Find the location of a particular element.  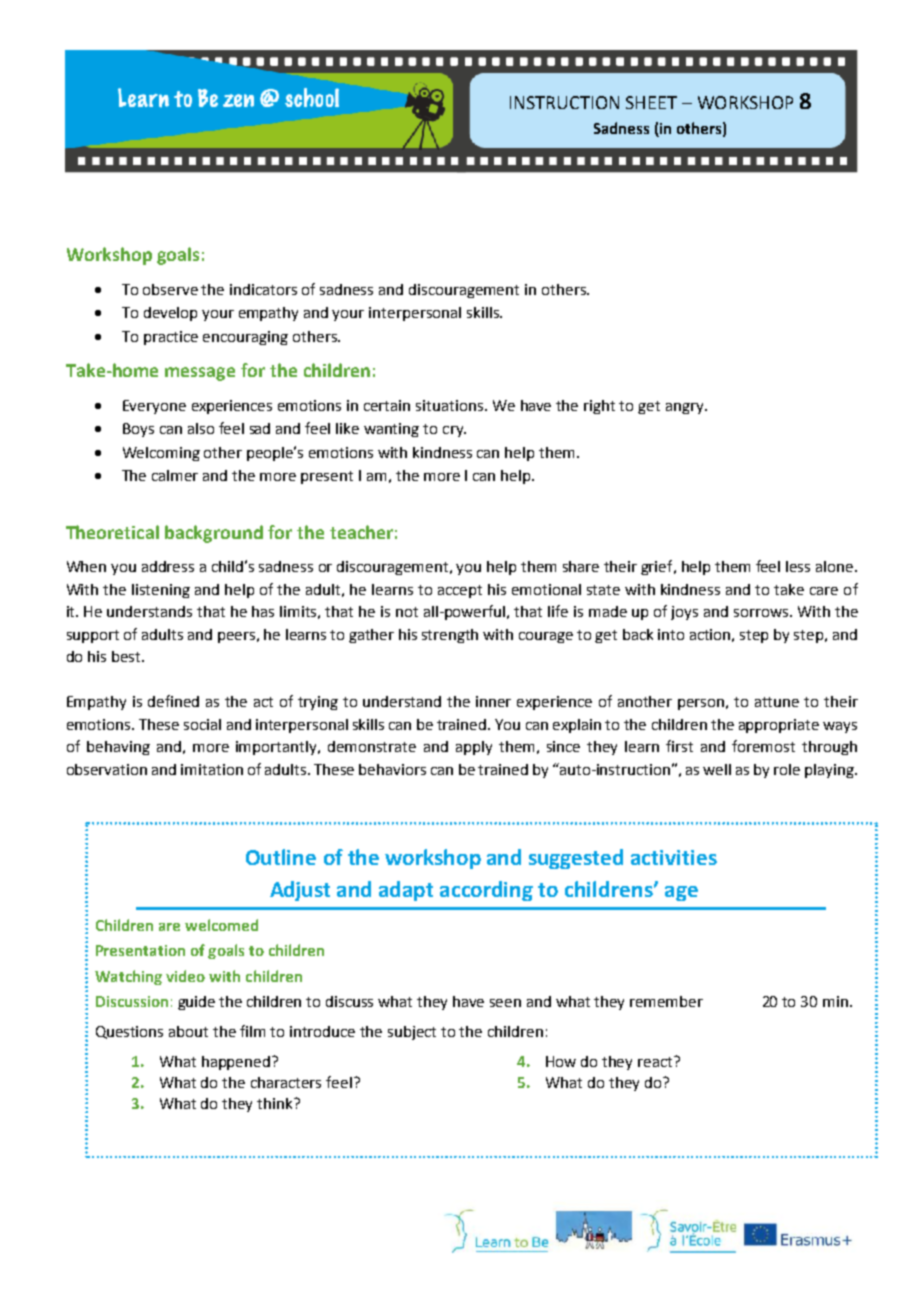

angry is located at coordinates (686, 408).
